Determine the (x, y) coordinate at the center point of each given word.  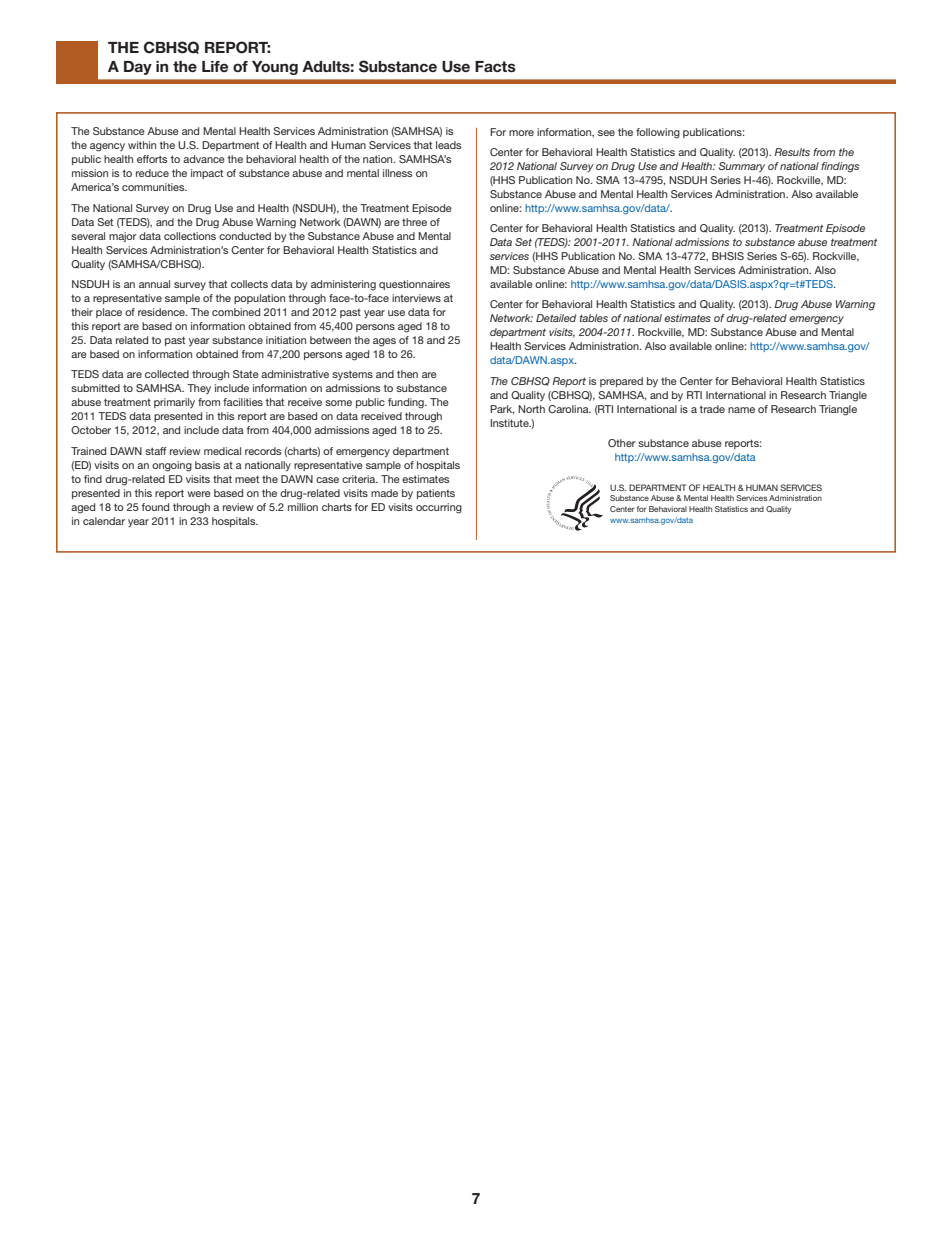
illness (397, 173)
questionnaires (414, 285)
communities (154, 187)
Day (138, 68)
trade (712, 409)
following (658, 133)
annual (154, 284)
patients (436, 494)
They (199, 389)
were (199, 494)
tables (594, 318)
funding (407, 403)
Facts (495, 66)
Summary (742, 167)
